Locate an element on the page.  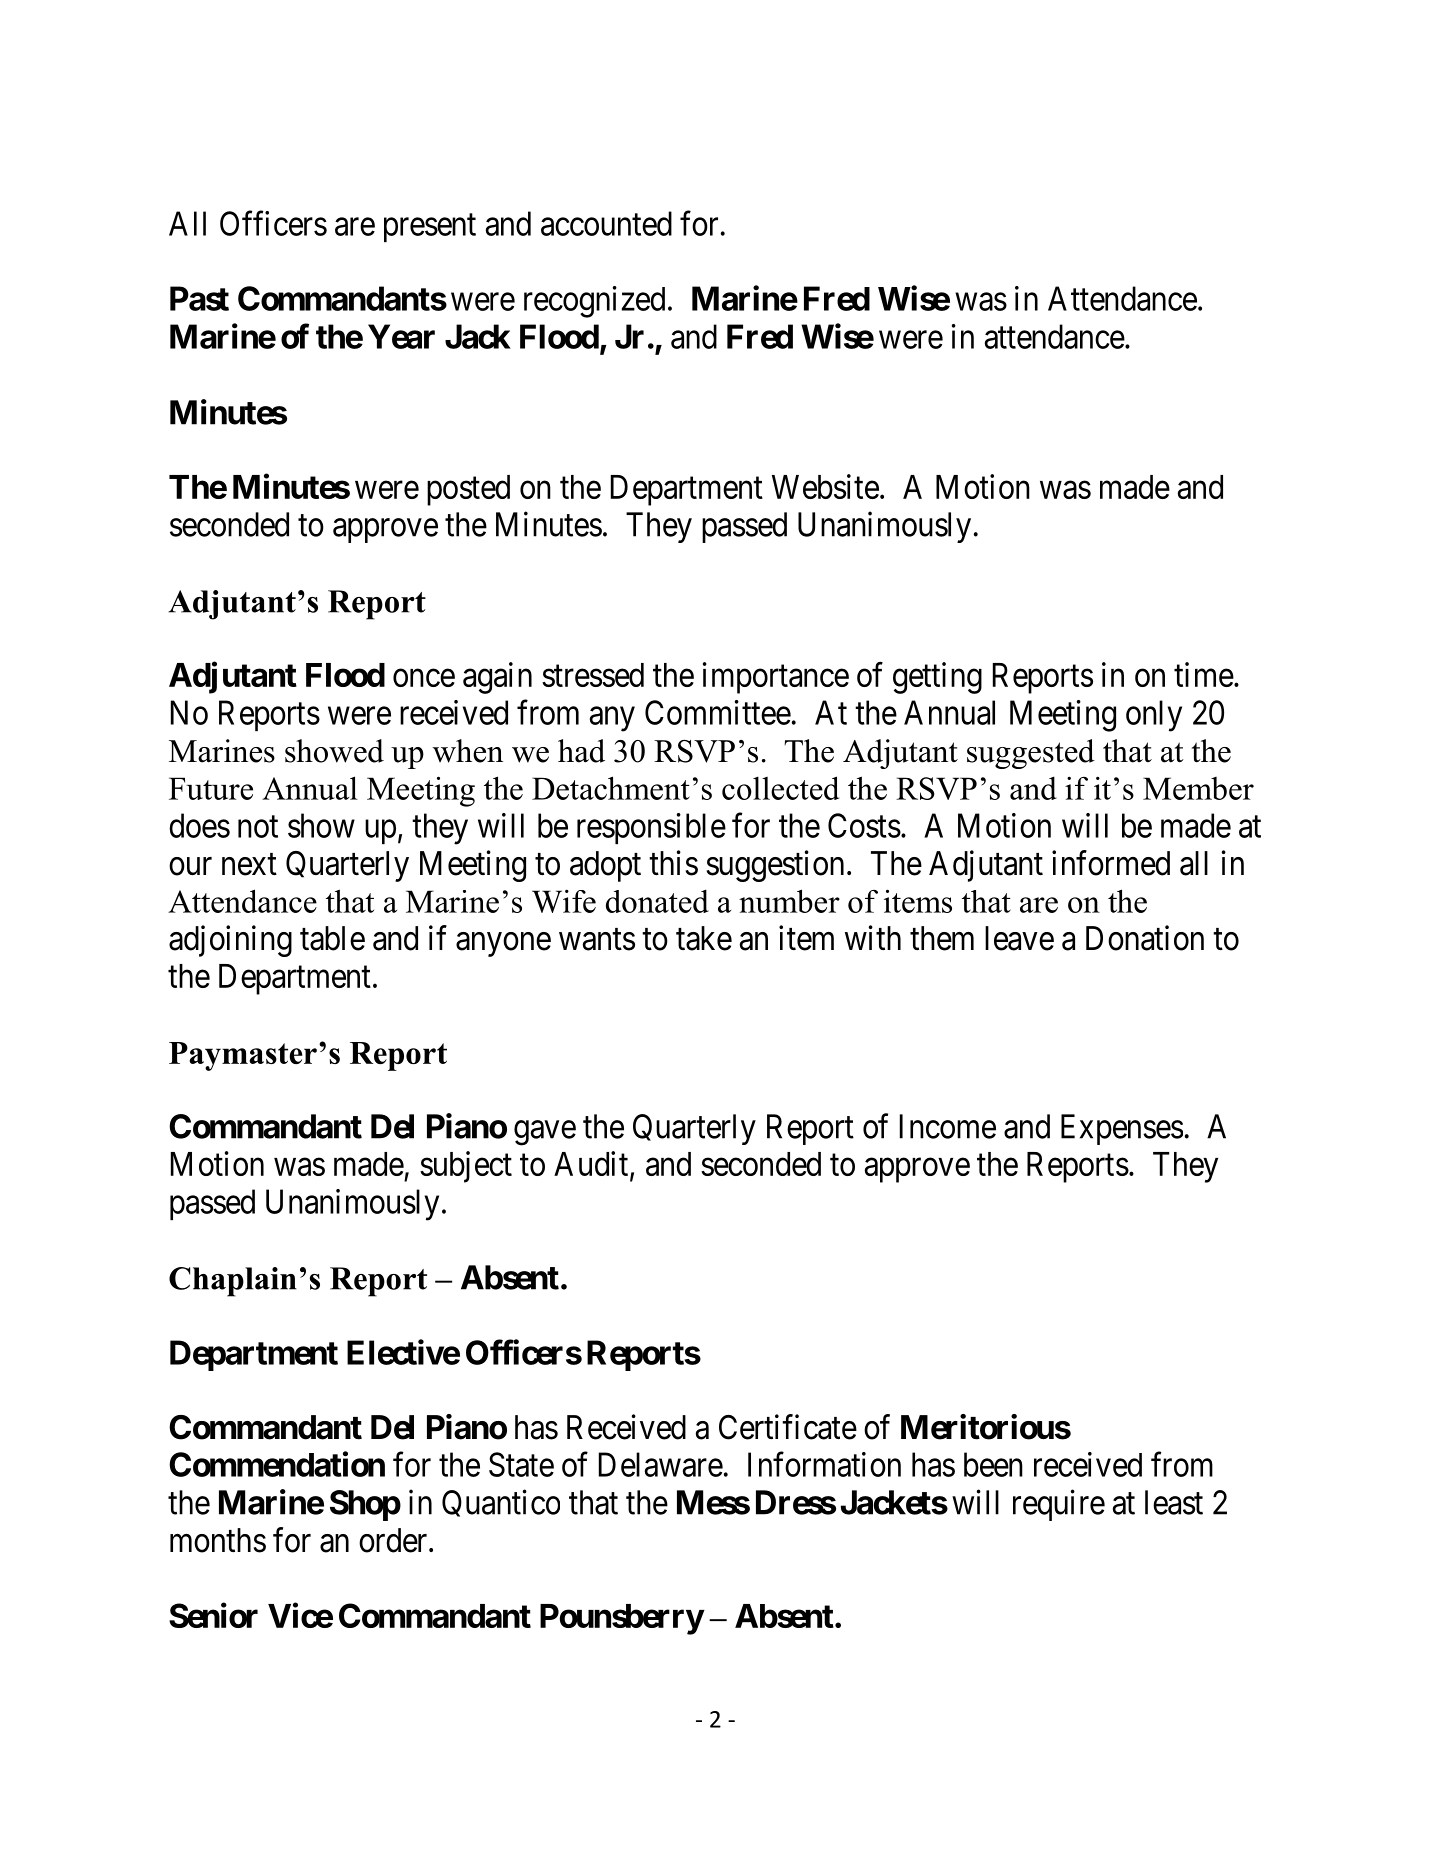
importance is located at coordinates (776, 678).
